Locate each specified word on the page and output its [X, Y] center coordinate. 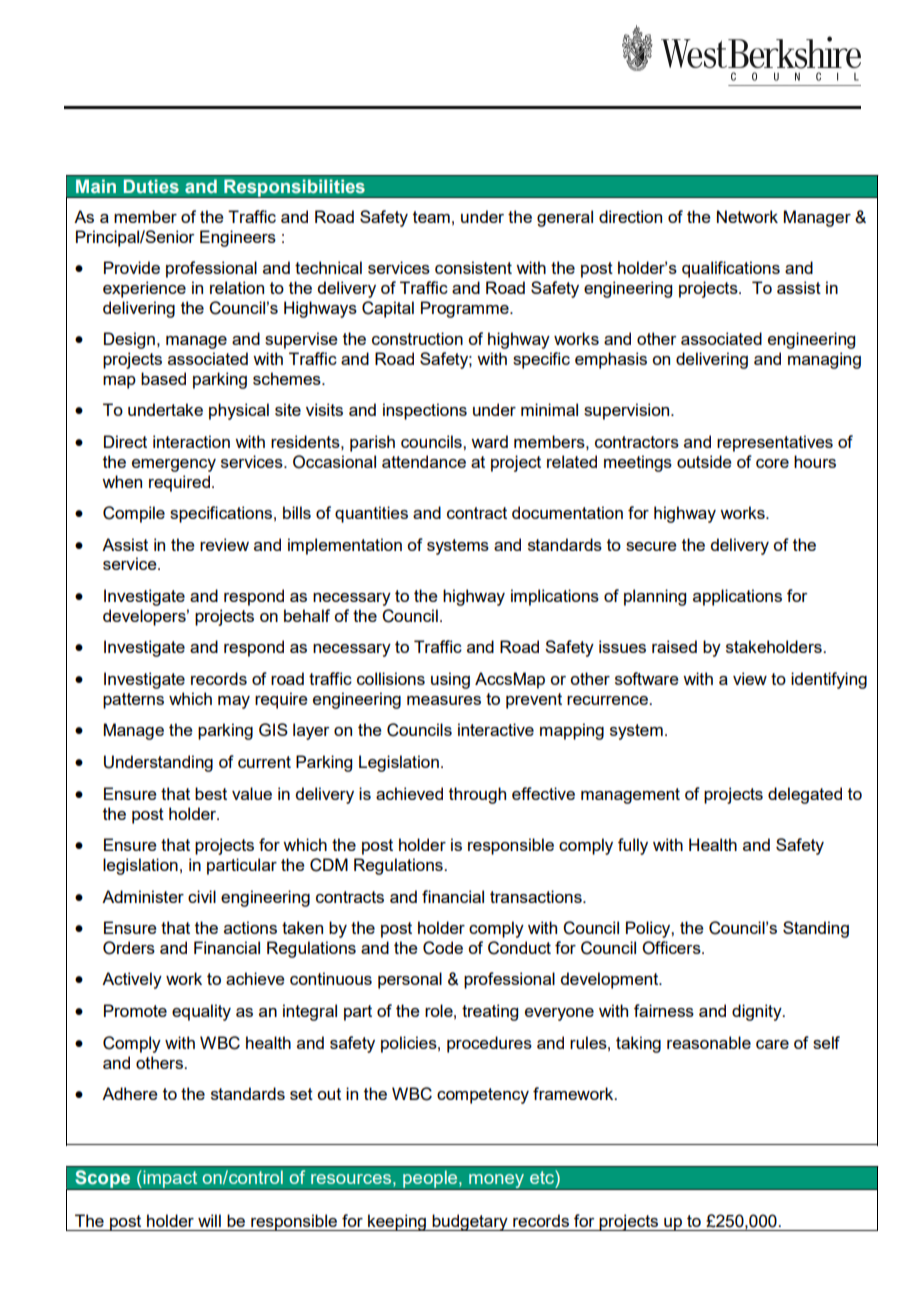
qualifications [731, 269]
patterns [133, 701]
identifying [829, 680]
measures [444, 700]
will [209, 1220]
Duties [151, 186]
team [431, 217]
